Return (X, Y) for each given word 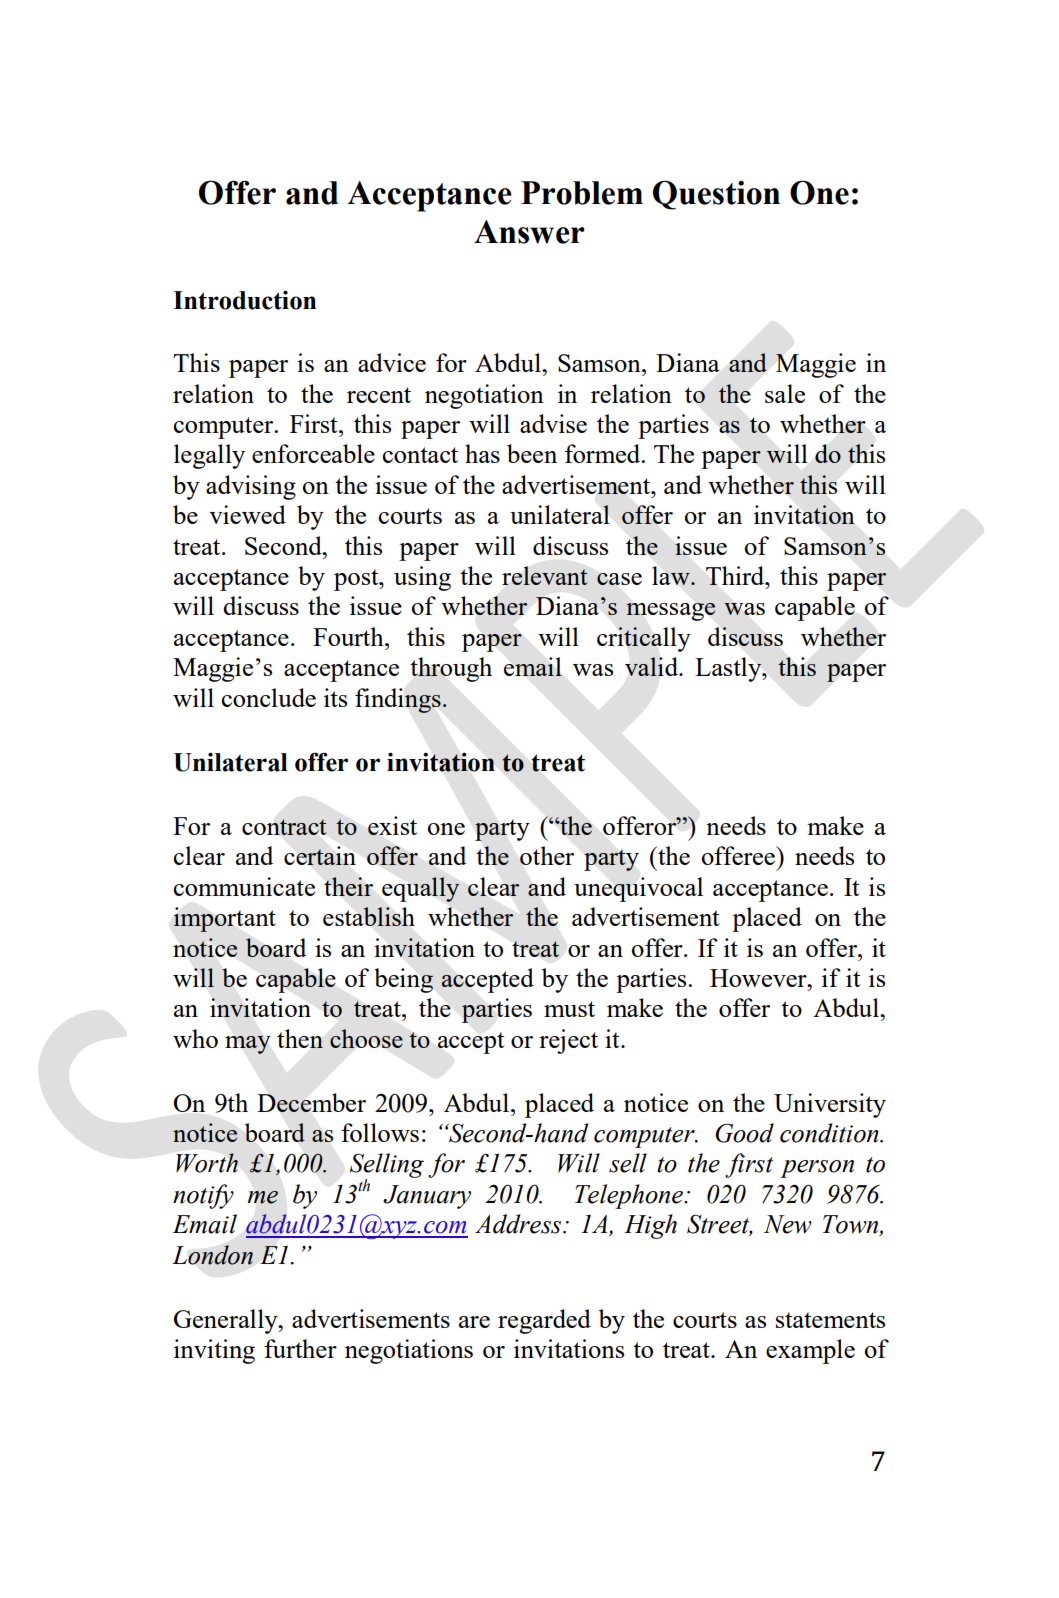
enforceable (313, 453)
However (759, 978)
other (547, 855)
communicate (244, 886)
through (451, 669)
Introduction (244, 300)
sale (785, 393)
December (311, 1102)
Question (716, 195)
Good (744, 1133)
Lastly (729, 669)
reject (568, 1041)
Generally (227, 1321)
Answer (529, 232)
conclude (269, 697)
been (532, 453)
